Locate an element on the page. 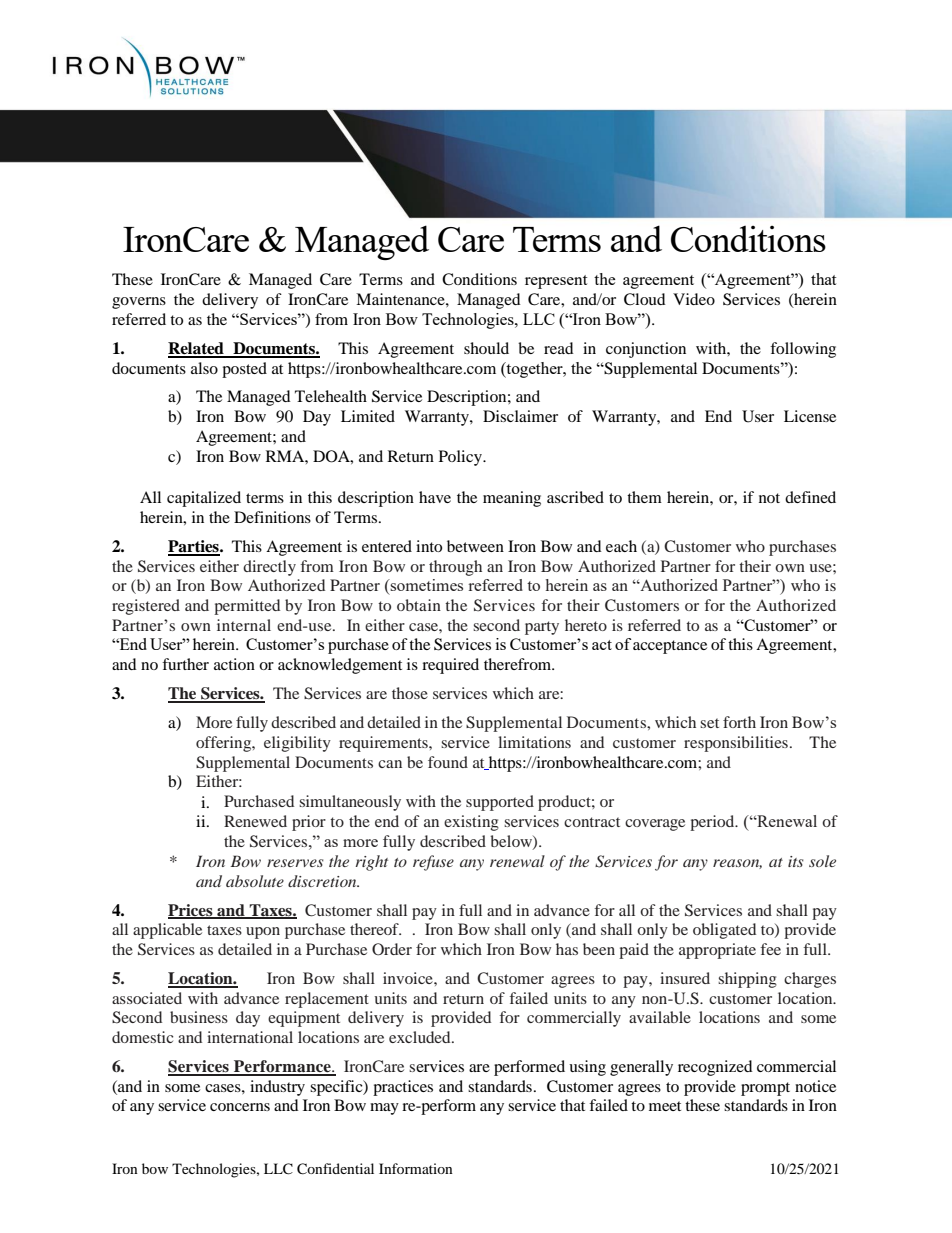 This image has height=1233, width=952. eligibility is located at coordinates (297, 744).
